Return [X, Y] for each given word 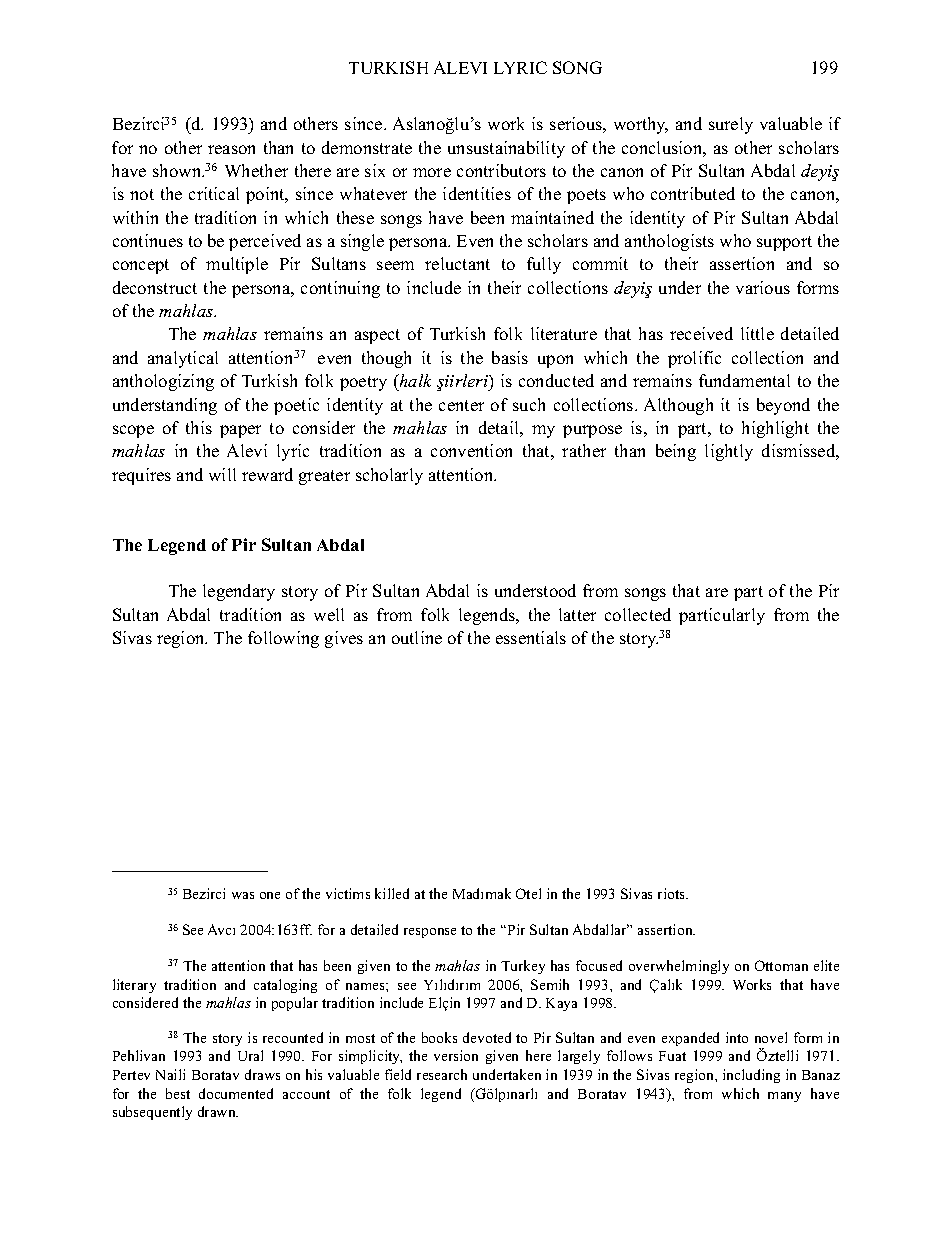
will [222, 474]
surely [731, 125]
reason [231, 149]
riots [672, 893]
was [243, 895]
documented [236, 1093]
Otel [528, 893]
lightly [729, 452]
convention [471, 450]
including [751, 1076]
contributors [501, 170]
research [442, 1074]
